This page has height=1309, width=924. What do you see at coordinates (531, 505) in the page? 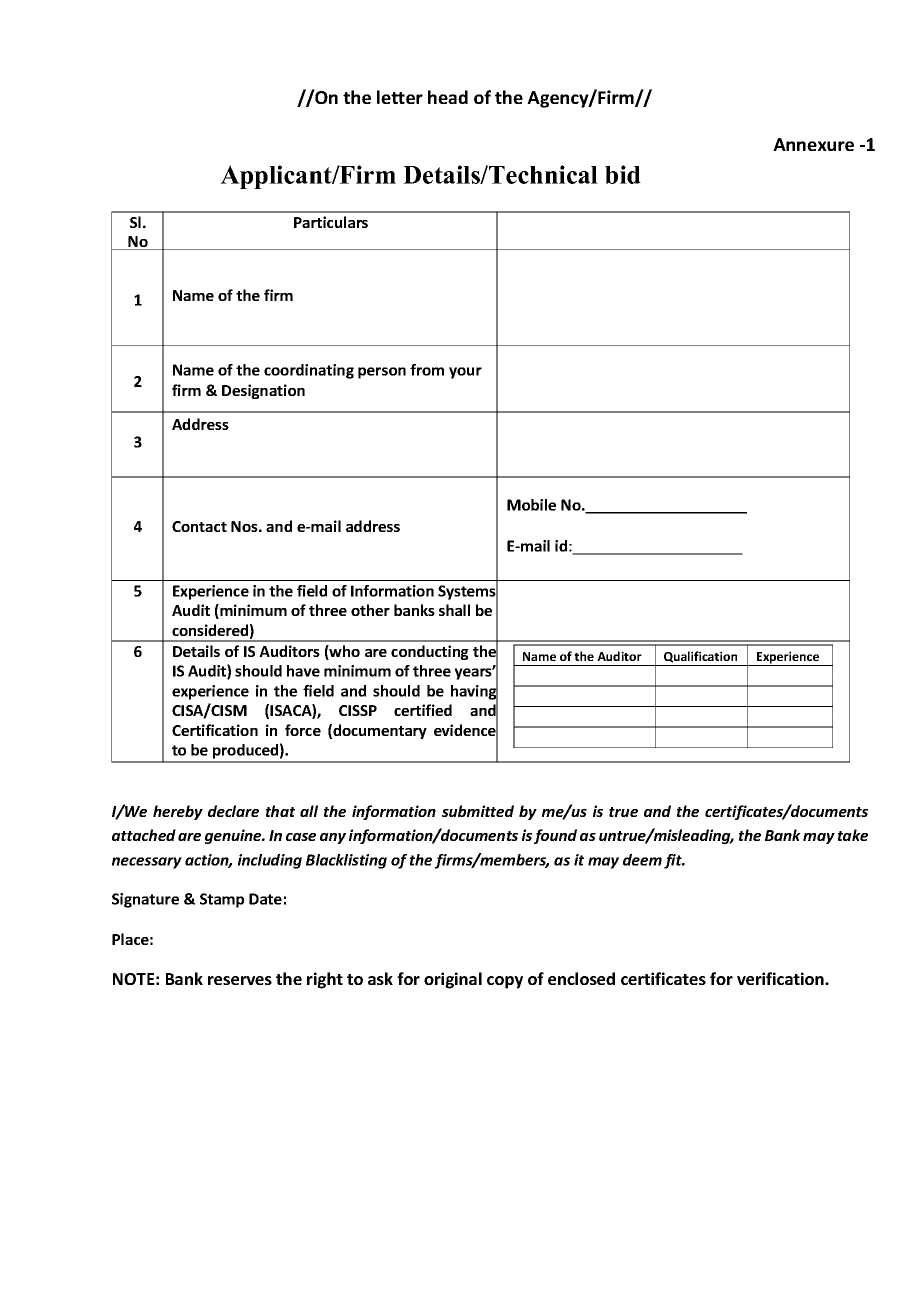
I see `Mobile` at bounding box center [531, 505].
